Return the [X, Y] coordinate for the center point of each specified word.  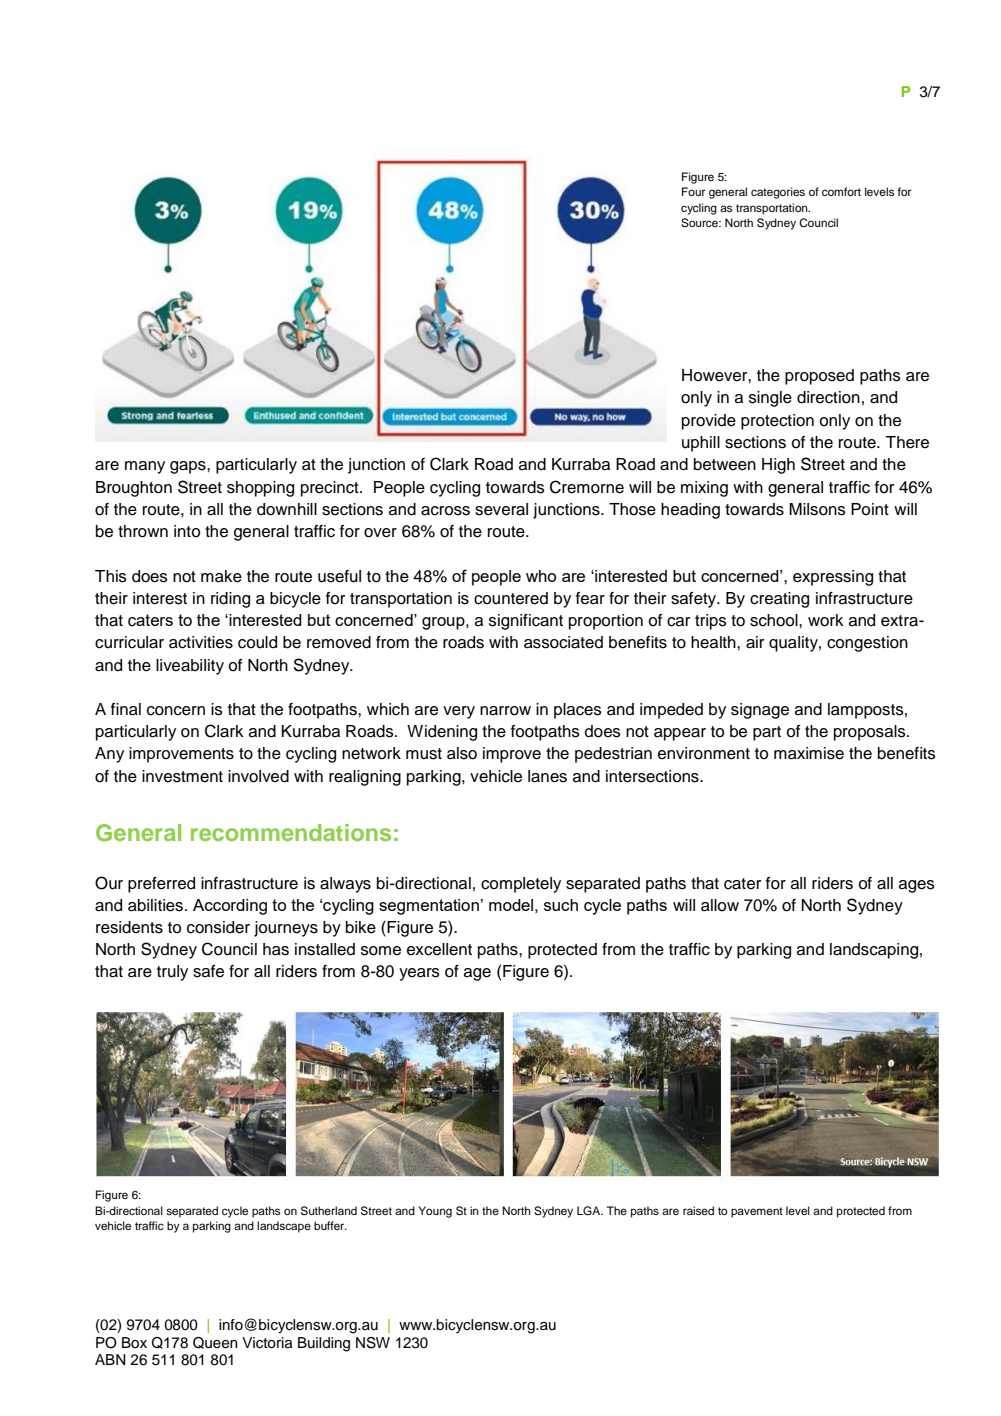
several [501, 509]
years [419, 974]
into [187, 531]
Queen [215, 1343]
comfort [841, 191]
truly [172, 973]
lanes [547, 776]
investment [182, 776]
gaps [189, 467]
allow [720, 905]
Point [870, 509]
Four [693, 191]
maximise [809, 753]
